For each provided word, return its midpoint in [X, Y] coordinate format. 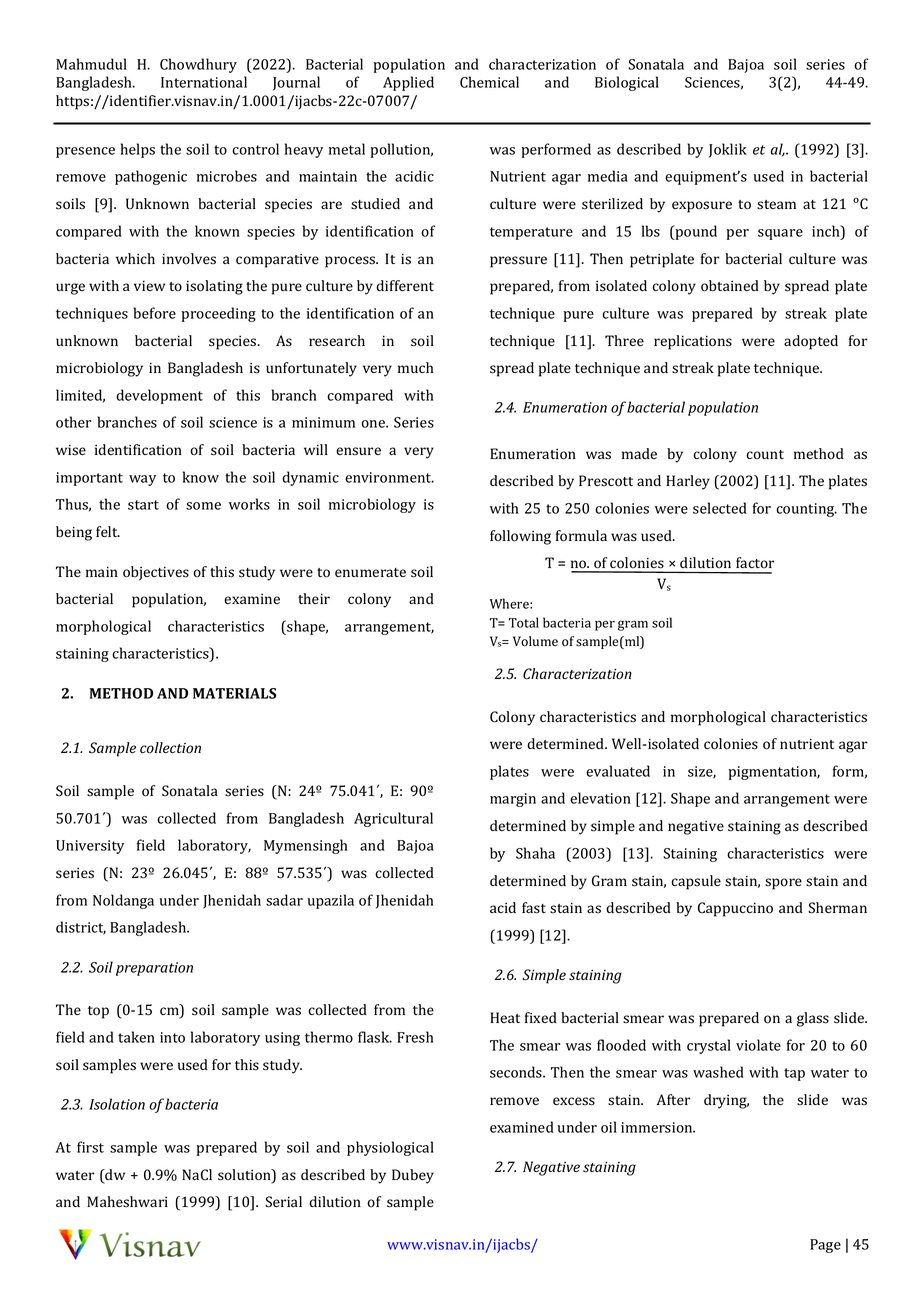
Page [825, 1246]
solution [245, 1176]
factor [755, 563]
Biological [627, 83]
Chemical [489, 82]
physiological [390, 1148]
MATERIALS [234, 693]
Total [524, 622]
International [204, 82]
